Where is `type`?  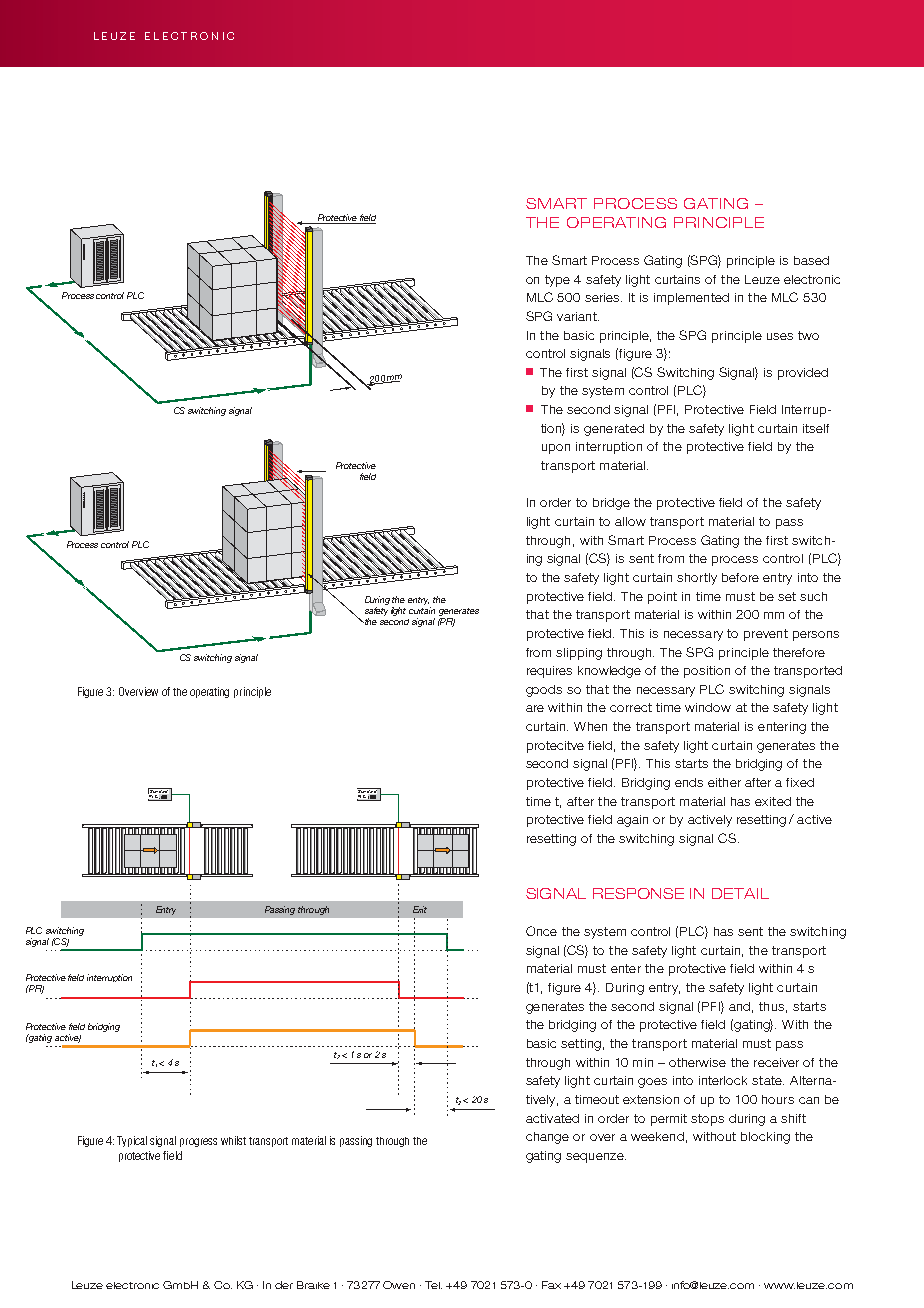
type is located at coordinates (557, 281).
